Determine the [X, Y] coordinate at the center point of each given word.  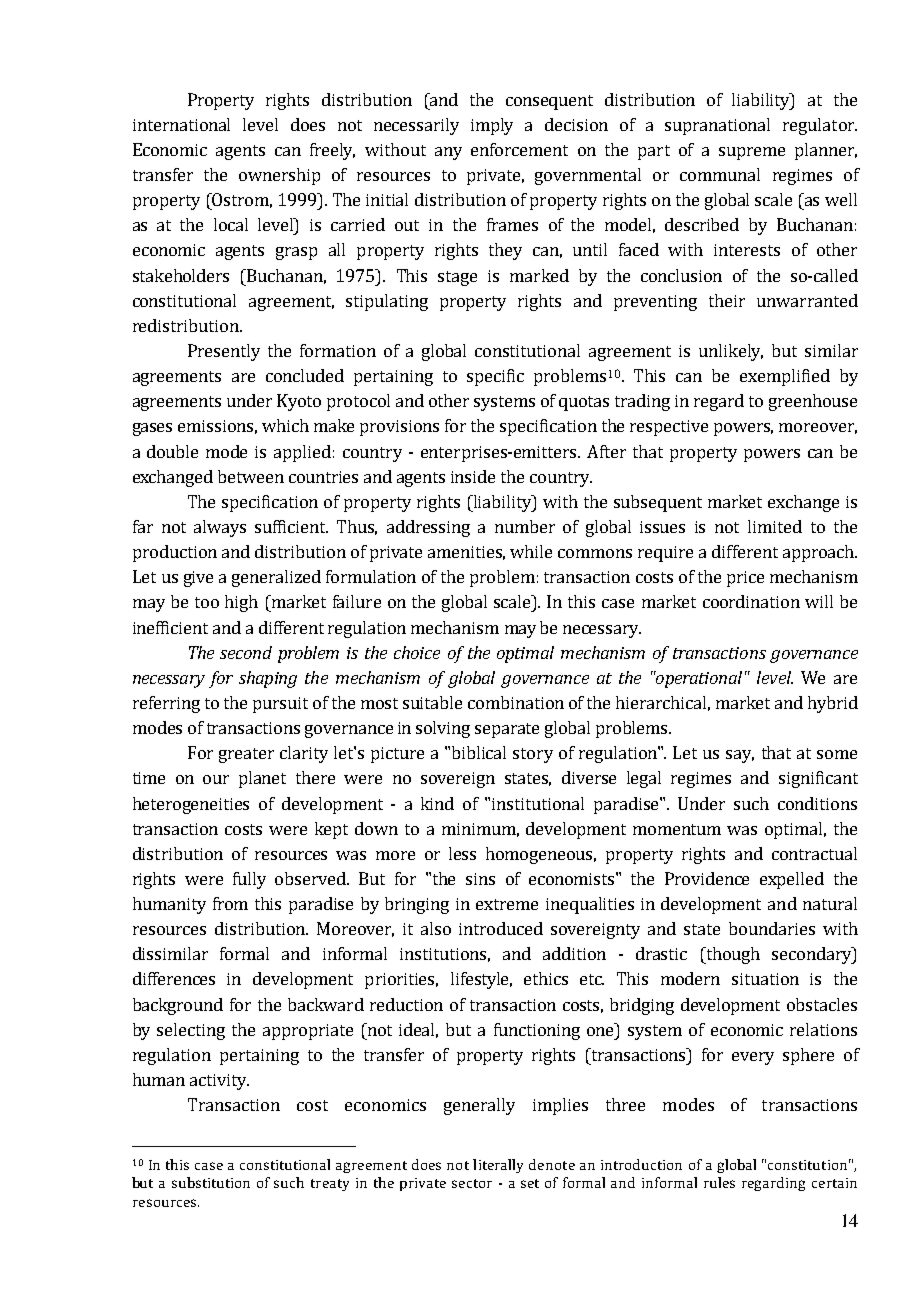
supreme [752, 153]
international [181, 124]
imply [492, 126]
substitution [211, 1182]
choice [417, 652]
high [241, 603]
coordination [751, 601]
